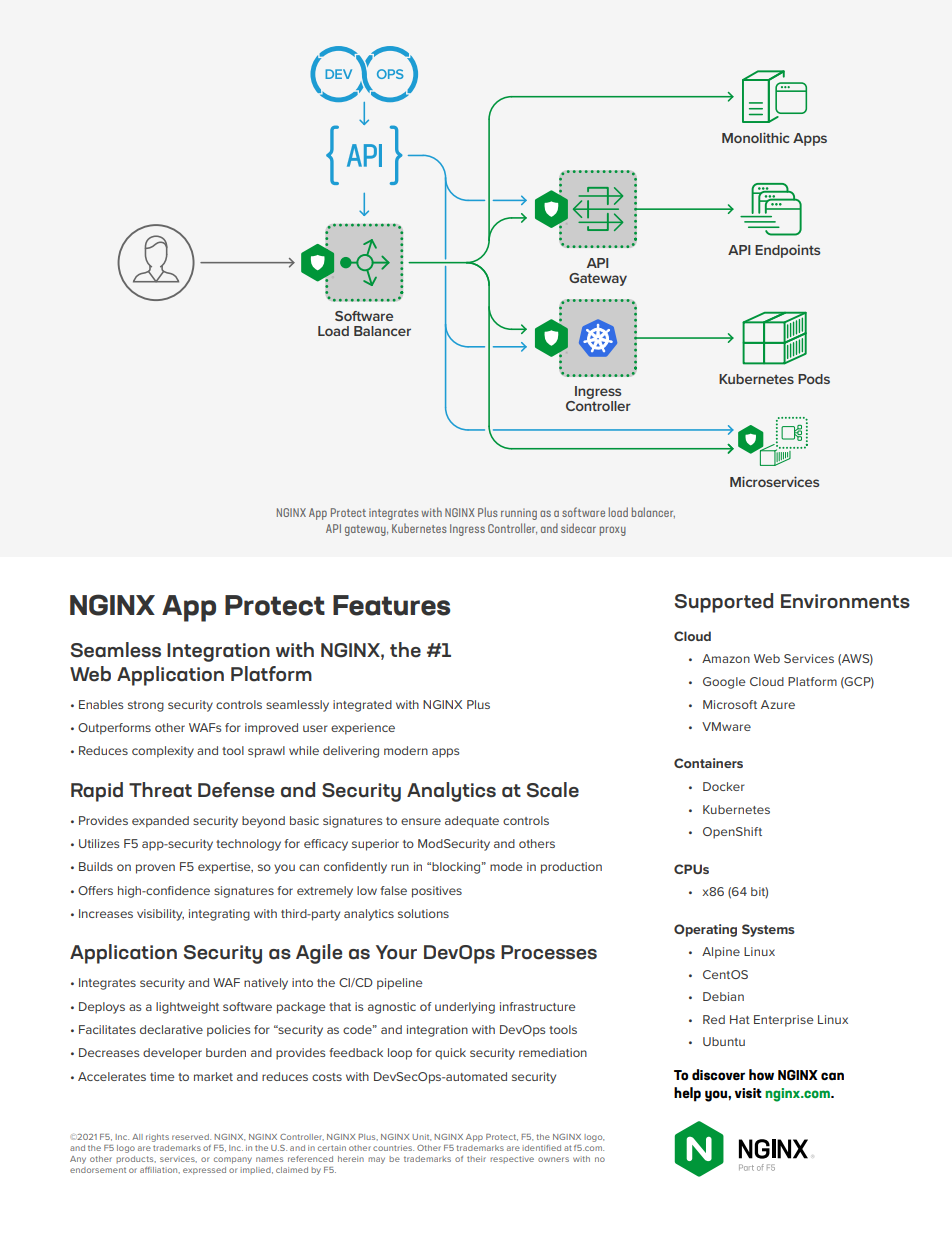 The width and height of the screenshot is (952, 1233). What do you see at coordinates (160, 822) in the screenshot?
I see `expanded` at bounding box center [160, 822].
